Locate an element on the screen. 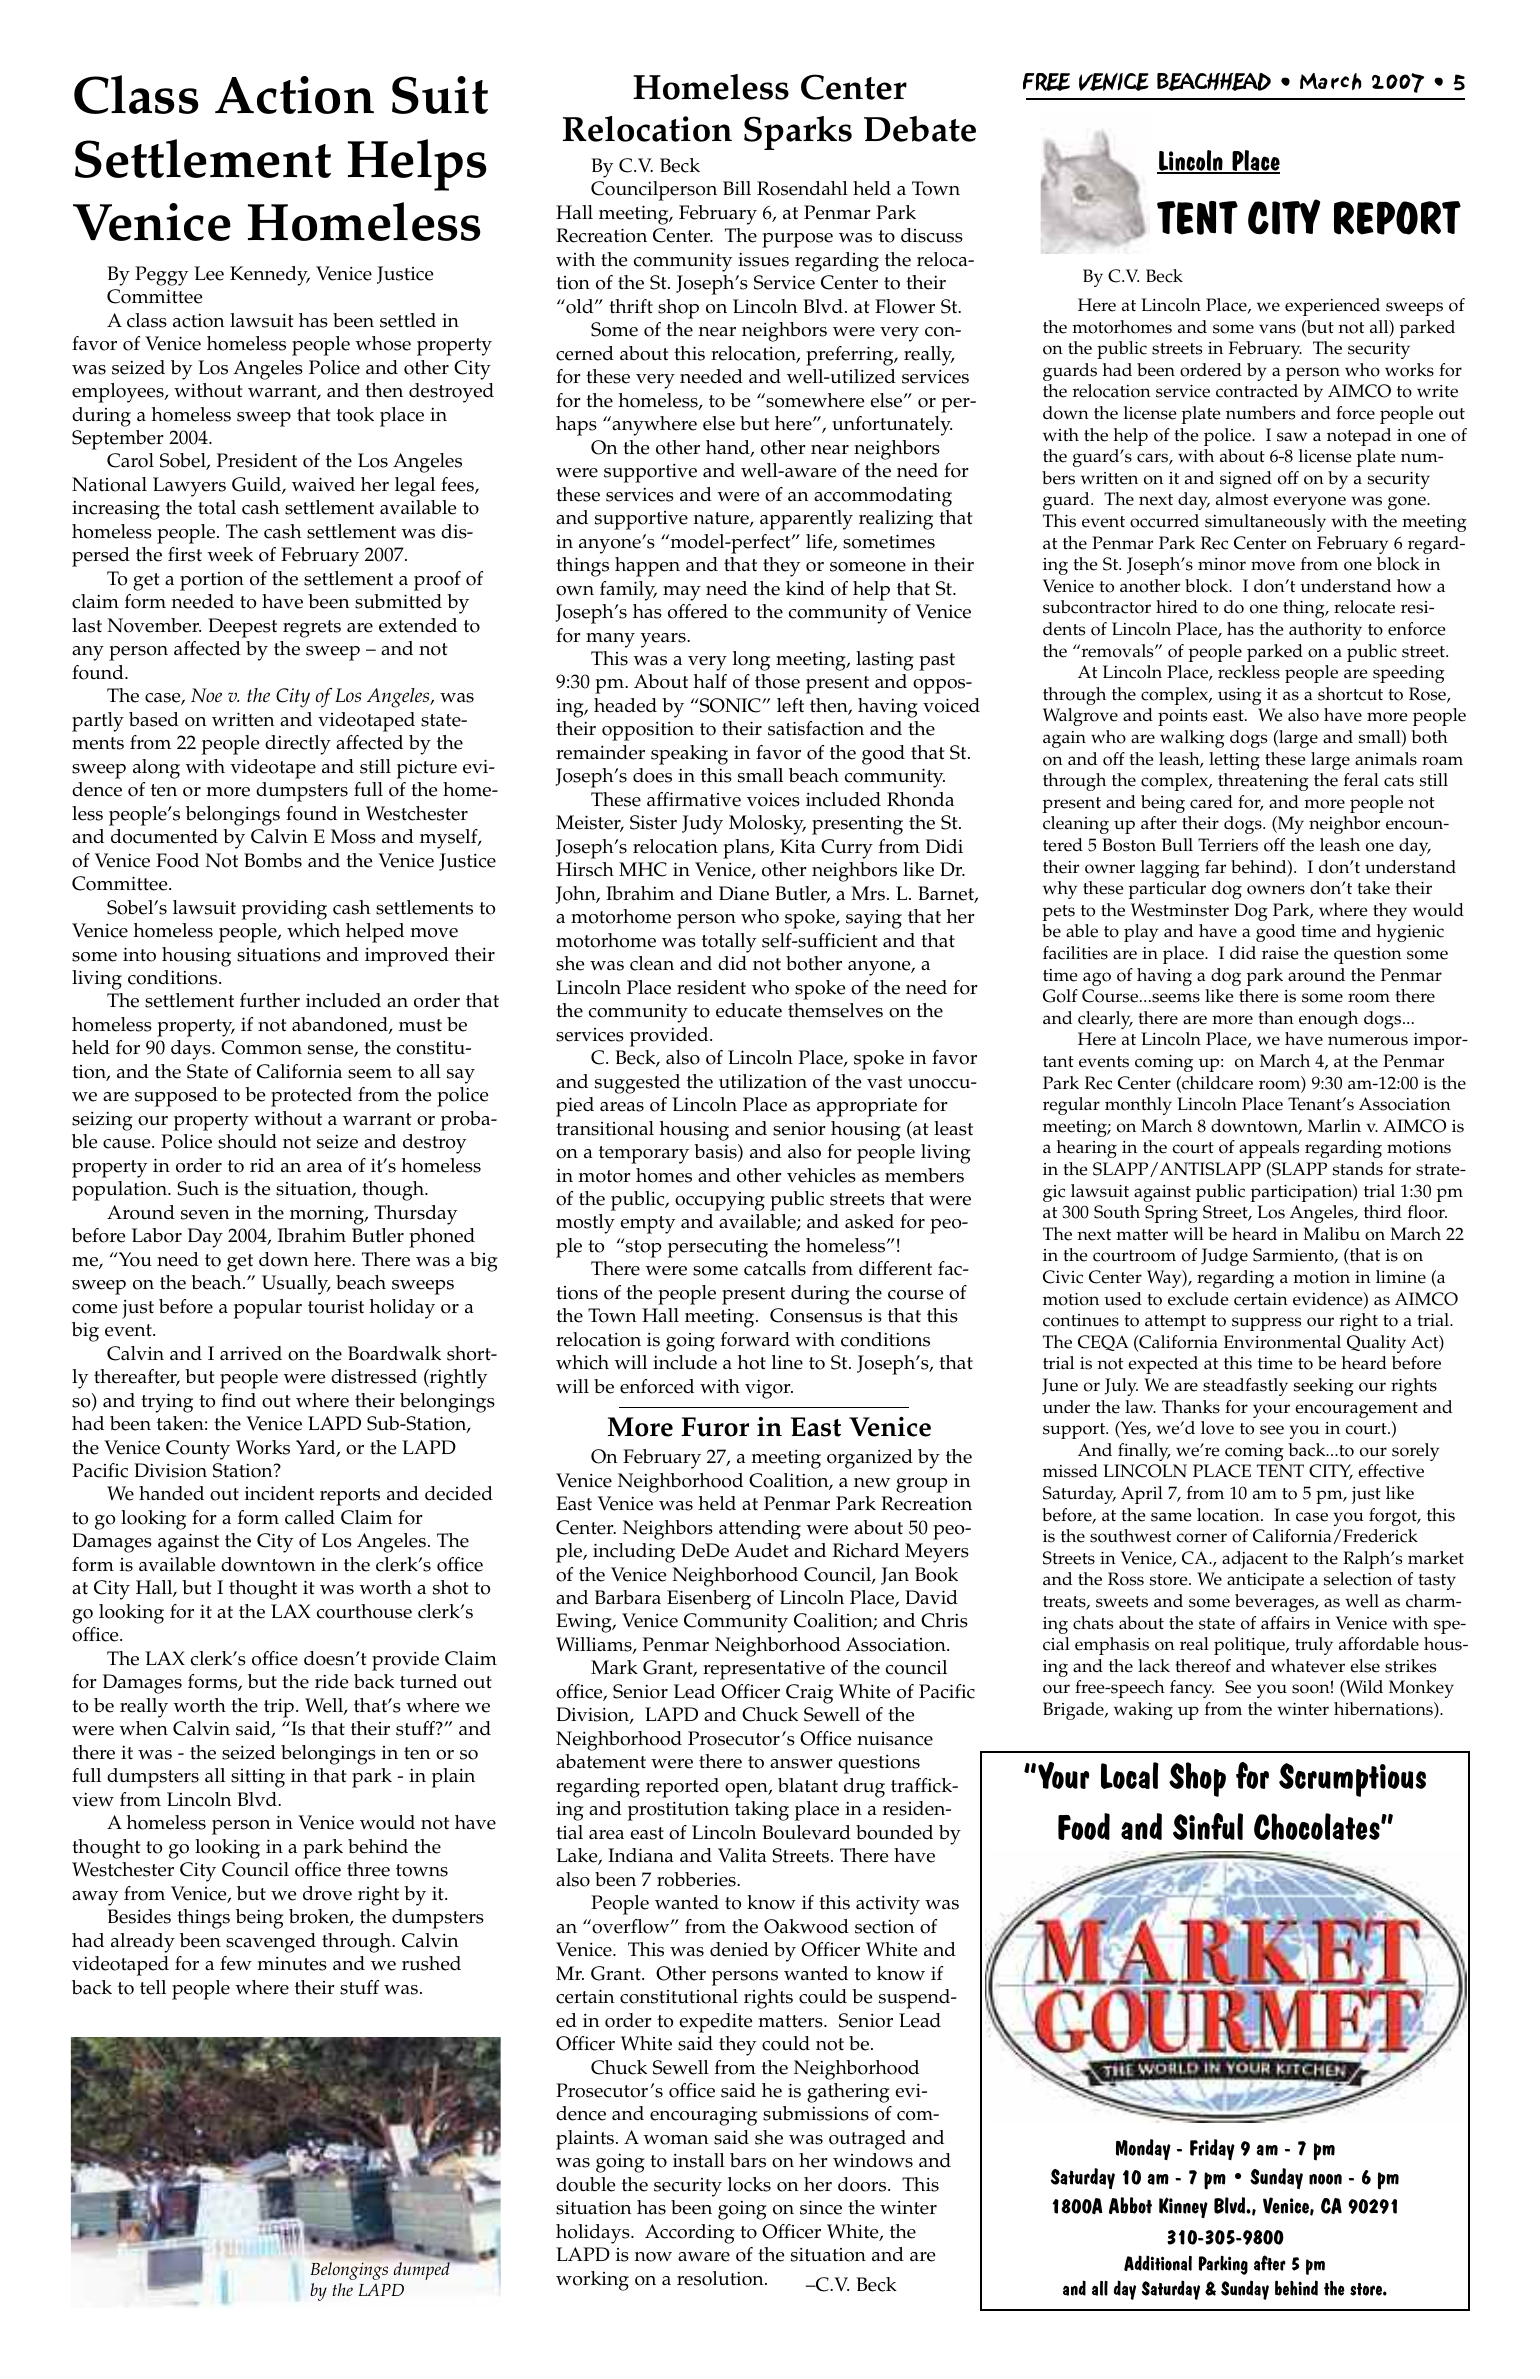  Kennedy is located at coordinates (270, 276).
